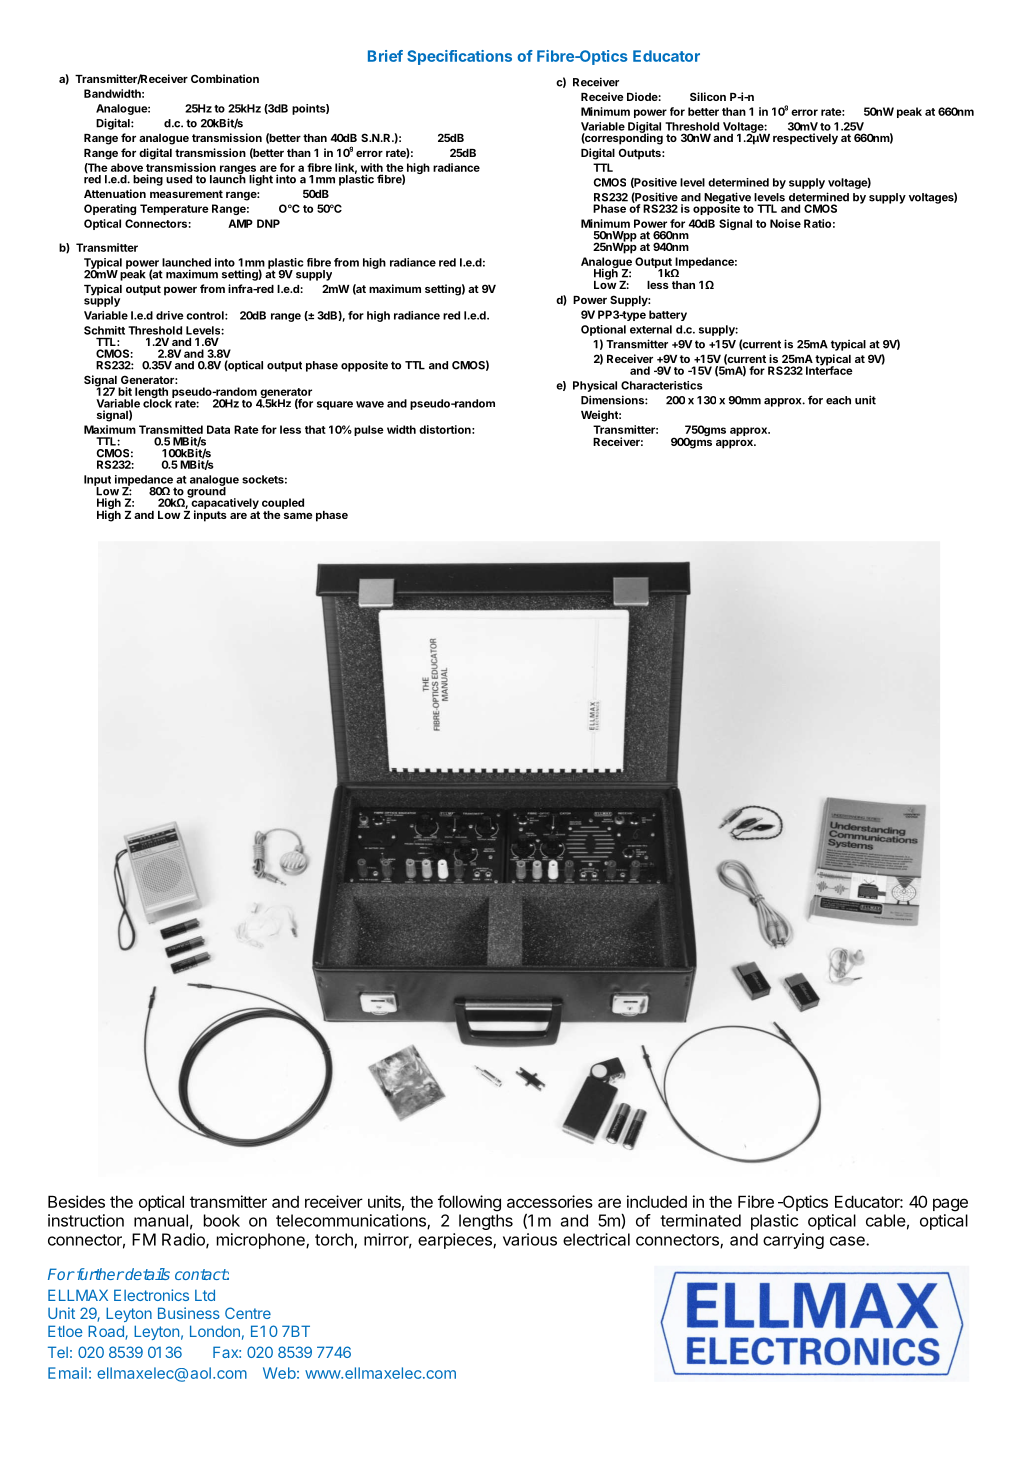 The width and height of the screenshot is (1032, 1460). I want to click on each, so click(838, 400).
